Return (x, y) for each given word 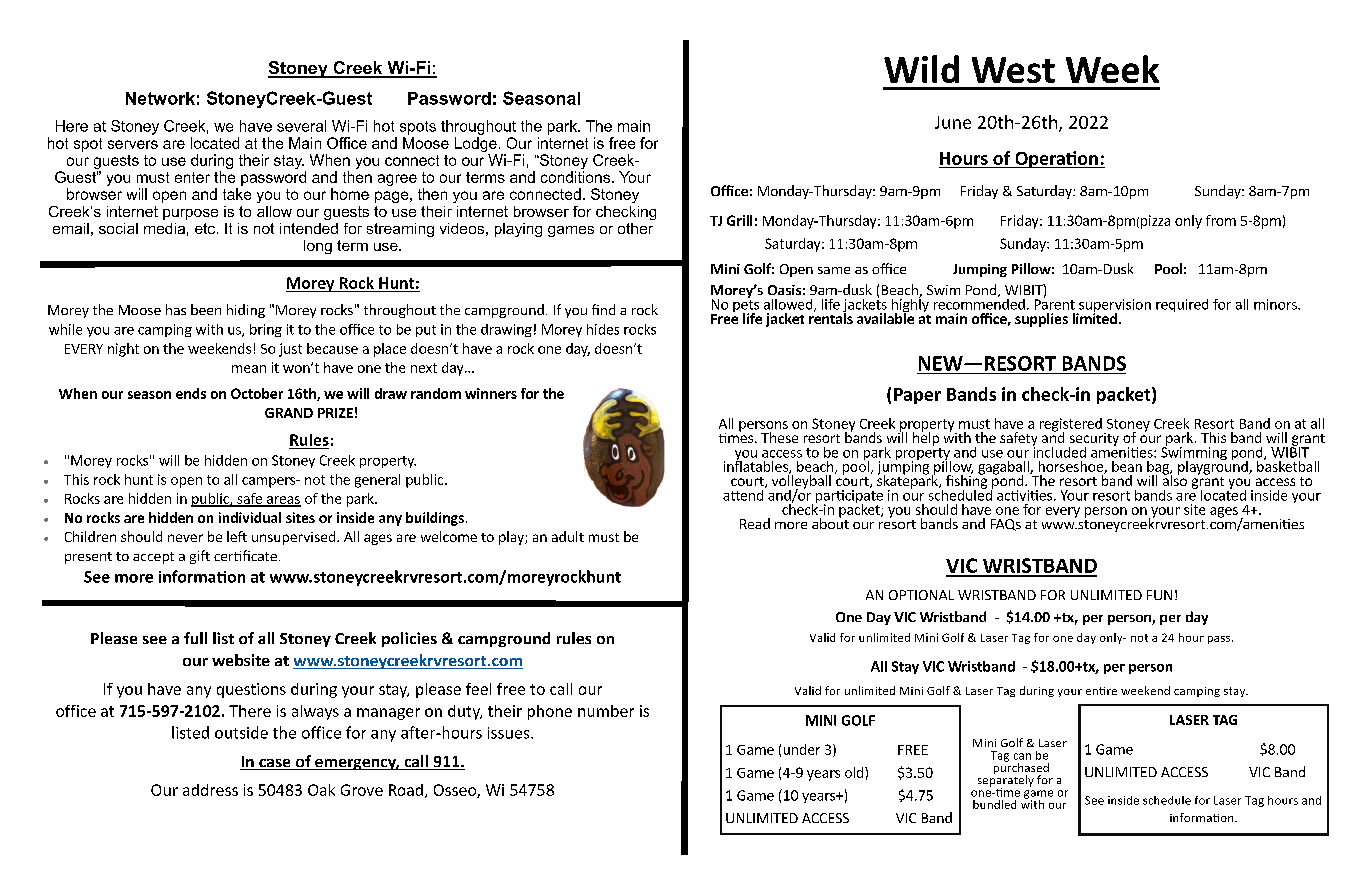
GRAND (289, 413)
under (802, 749)
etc (206, 228)
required (1182, 305)
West (1013, 70)
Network (160, 98)
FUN (1159, 595)
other (635, 228)
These (779, 437)
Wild (921, 69)
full (195, 638)
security (1094, 440)
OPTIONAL (921, 595)
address (210, 790)
